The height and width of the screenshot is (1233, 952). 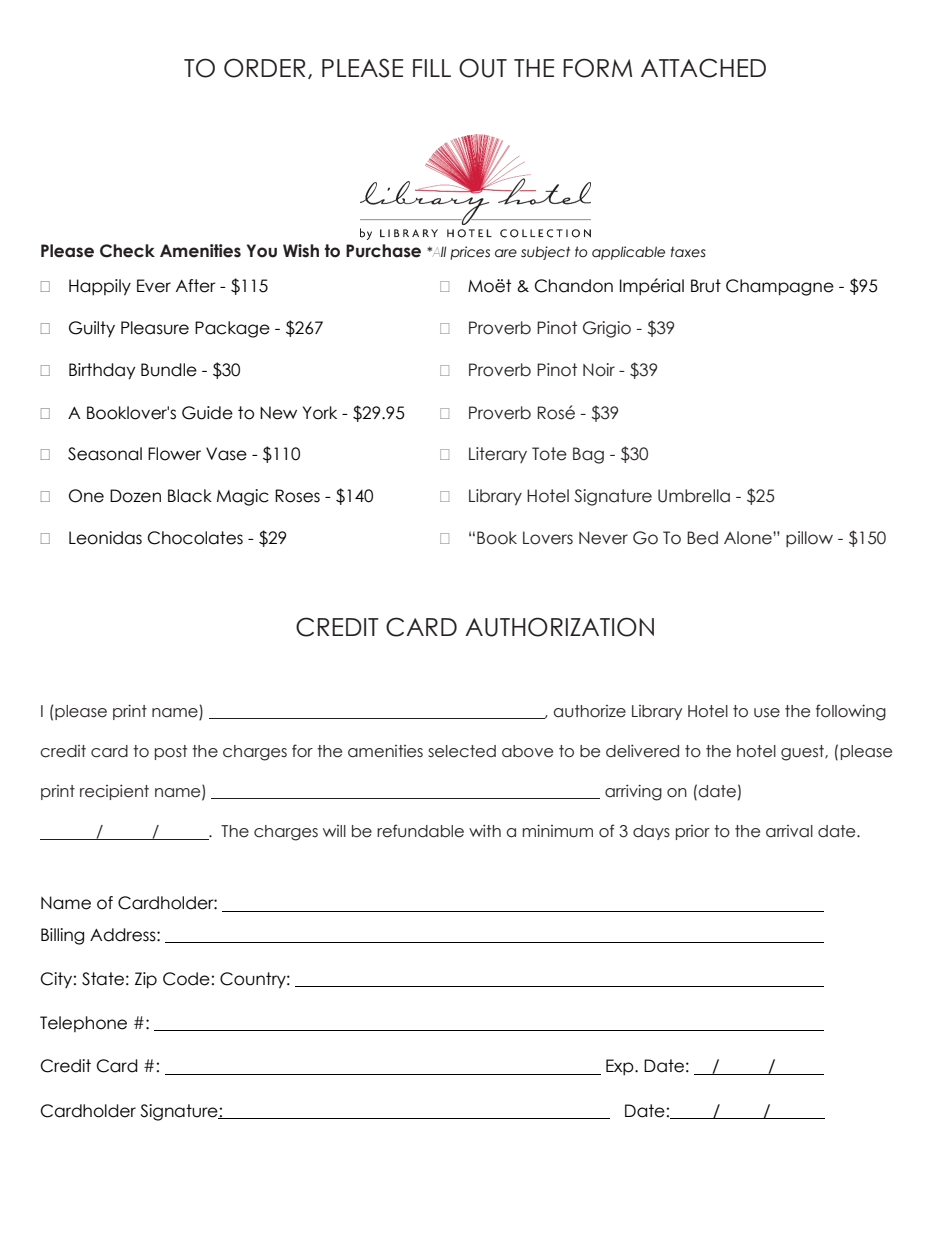 I want to click on Chocolates, so click(x=195, y=538).
